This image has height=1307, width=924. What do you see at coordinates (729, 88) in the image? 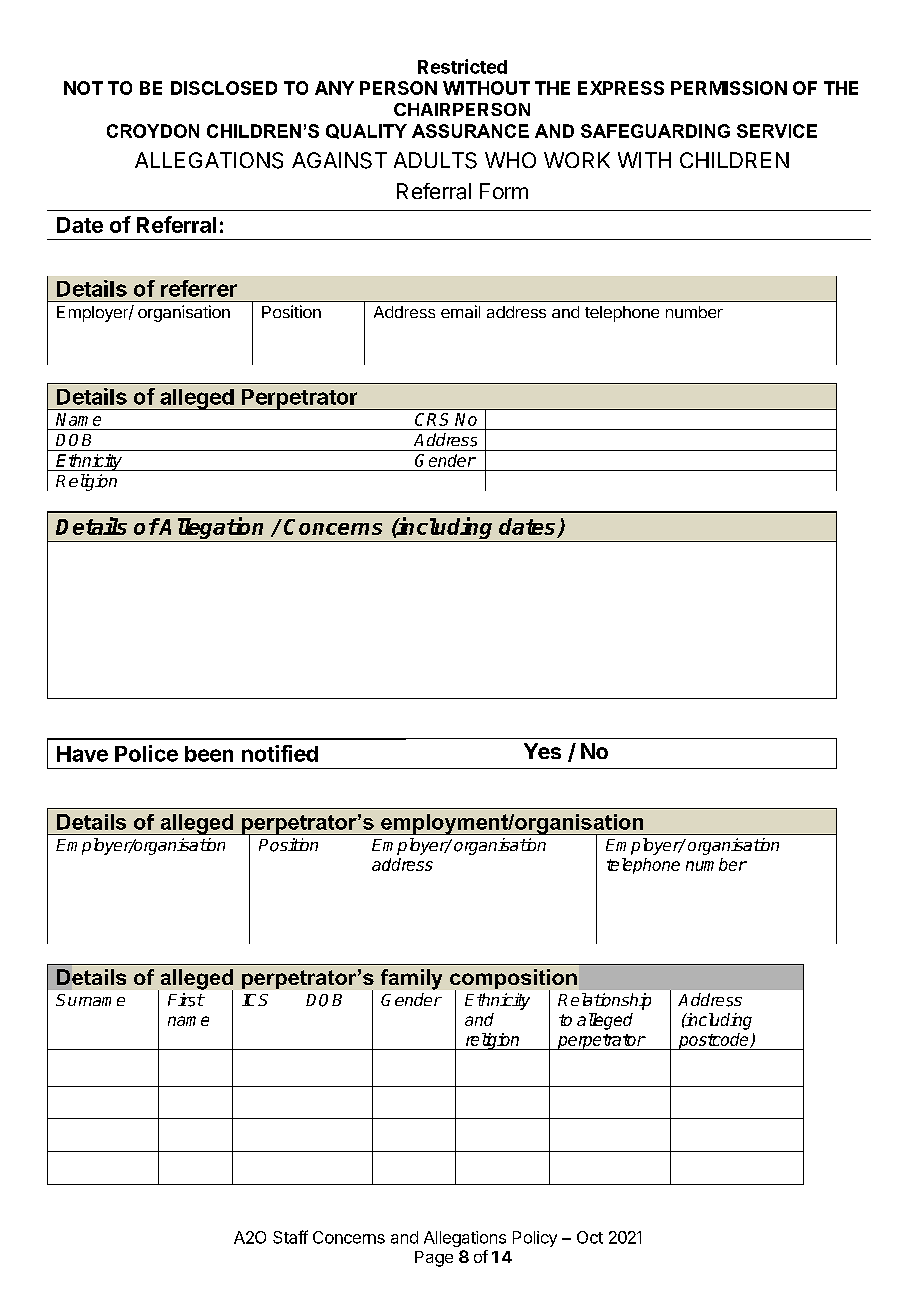
I see `PERMISSION` at bounding box center [729, 88].
